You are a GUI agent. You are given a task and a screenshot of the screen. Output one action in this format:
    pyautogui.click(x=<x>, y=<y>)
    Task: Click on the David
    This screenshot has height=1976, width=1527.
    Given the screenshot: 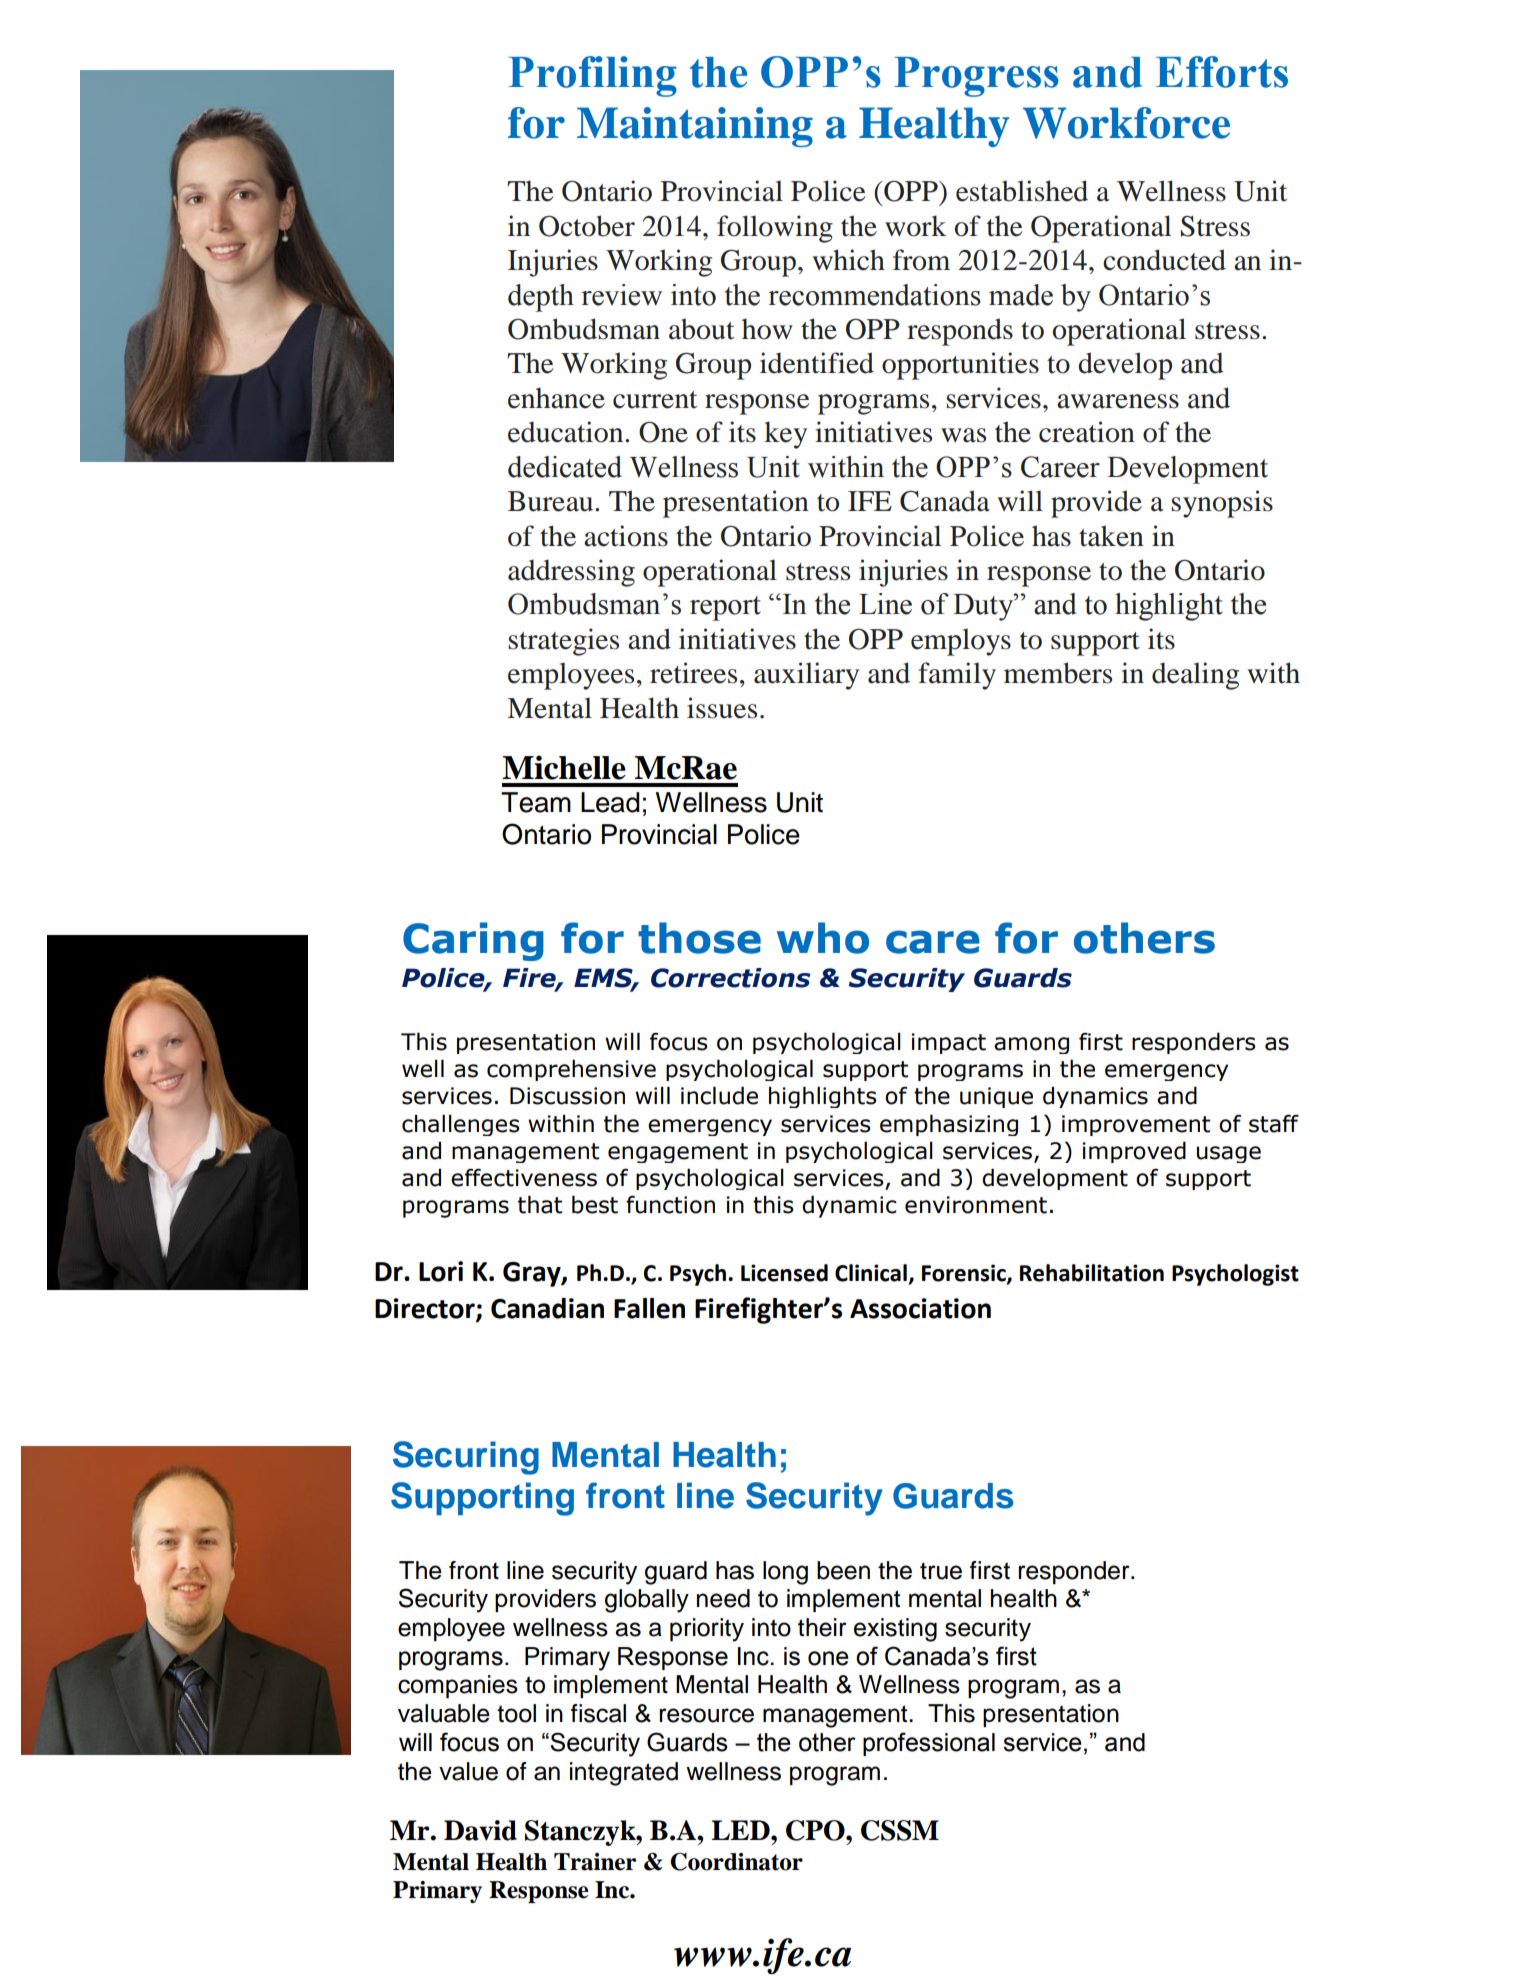 What is the action you would take?
    pyautogui.click(x=480, y=1830)
